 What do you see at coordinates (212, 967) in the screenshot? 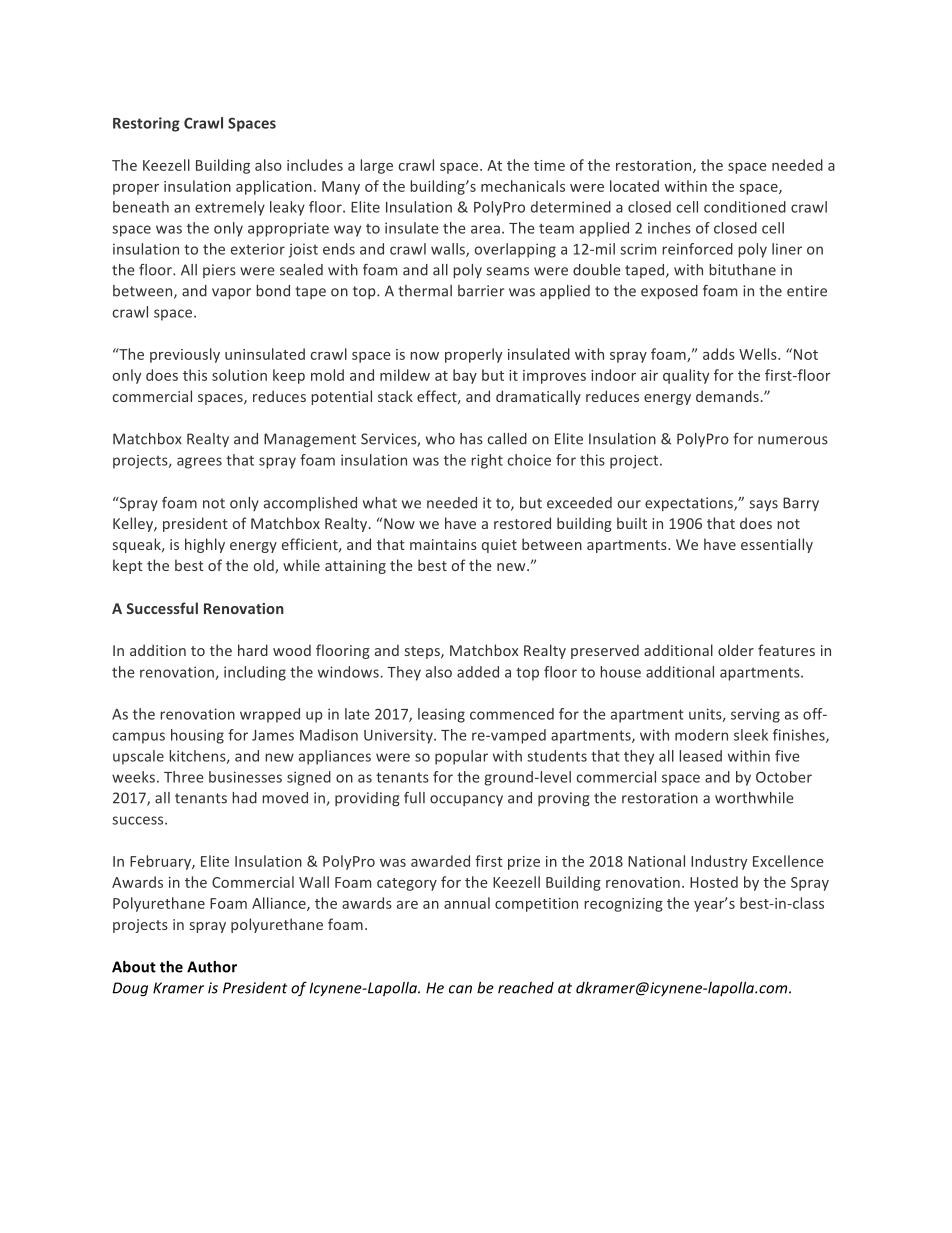
I see `Author` at bounding box center [212, 967].
